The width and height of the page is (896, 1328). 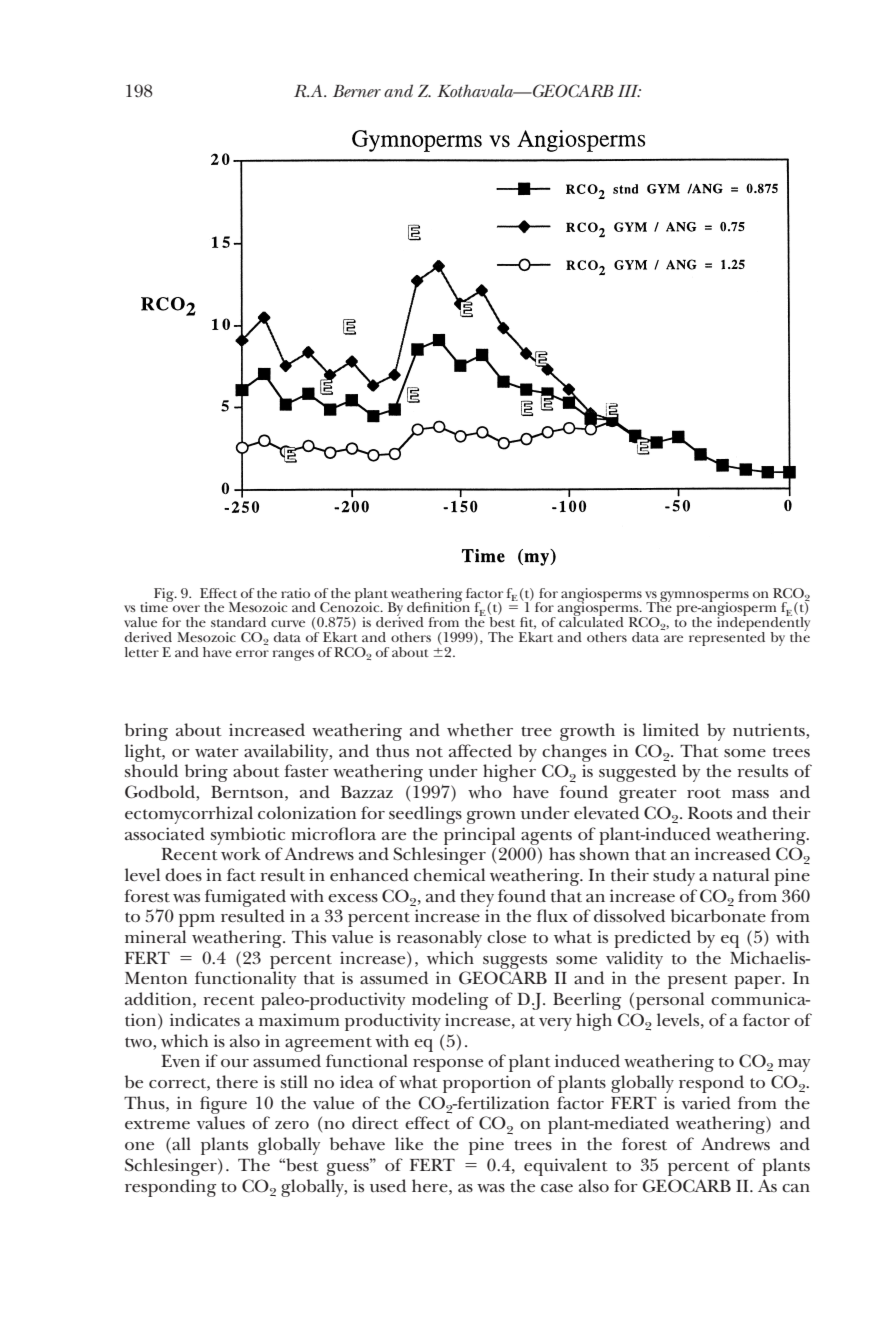 What do you see at coordinates (295, 593) in the page?
I see `ratio` at bounding box center [295, 593].
